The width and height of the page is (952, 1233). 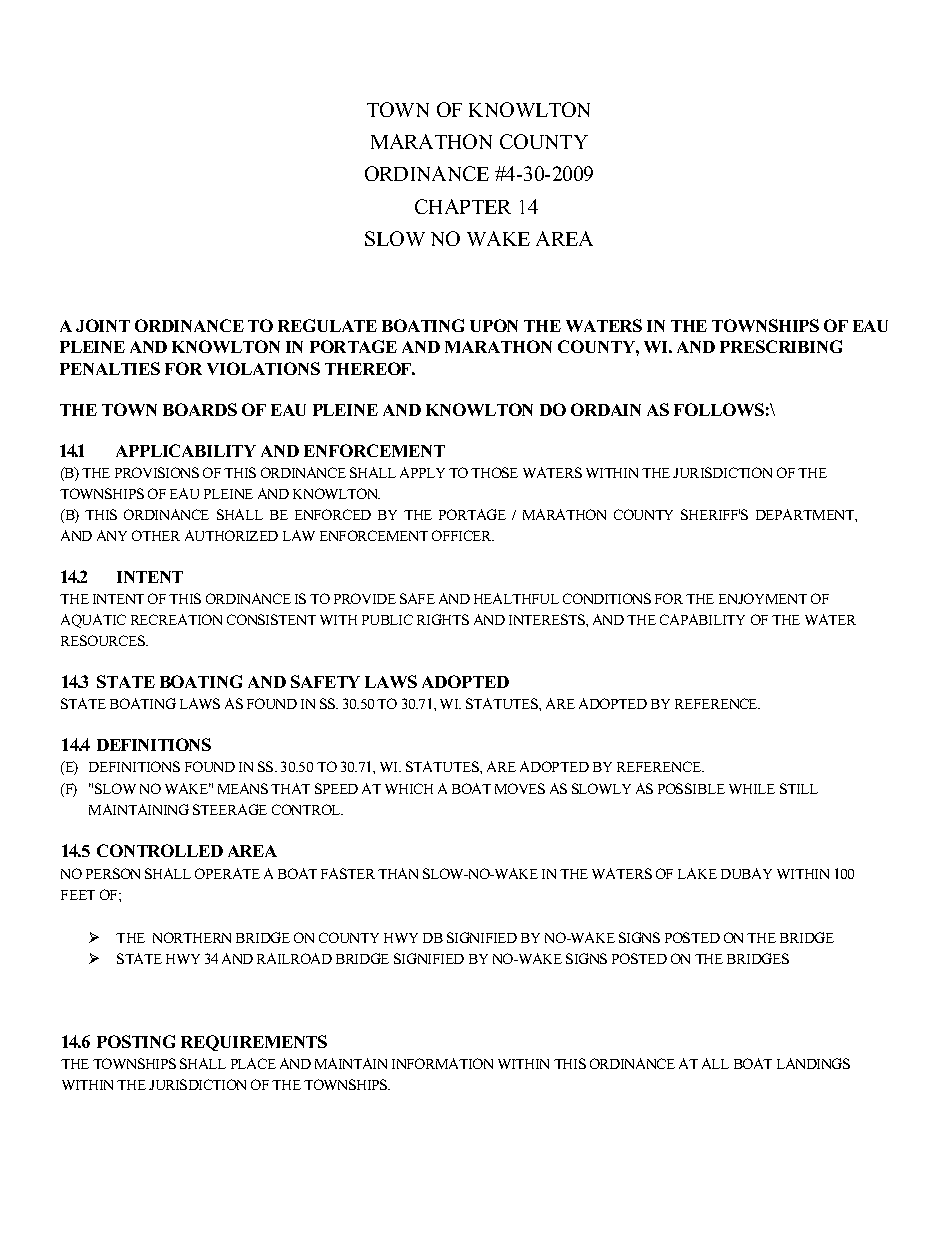 I want to click on DUBAY, so click(x=746, y=873).
